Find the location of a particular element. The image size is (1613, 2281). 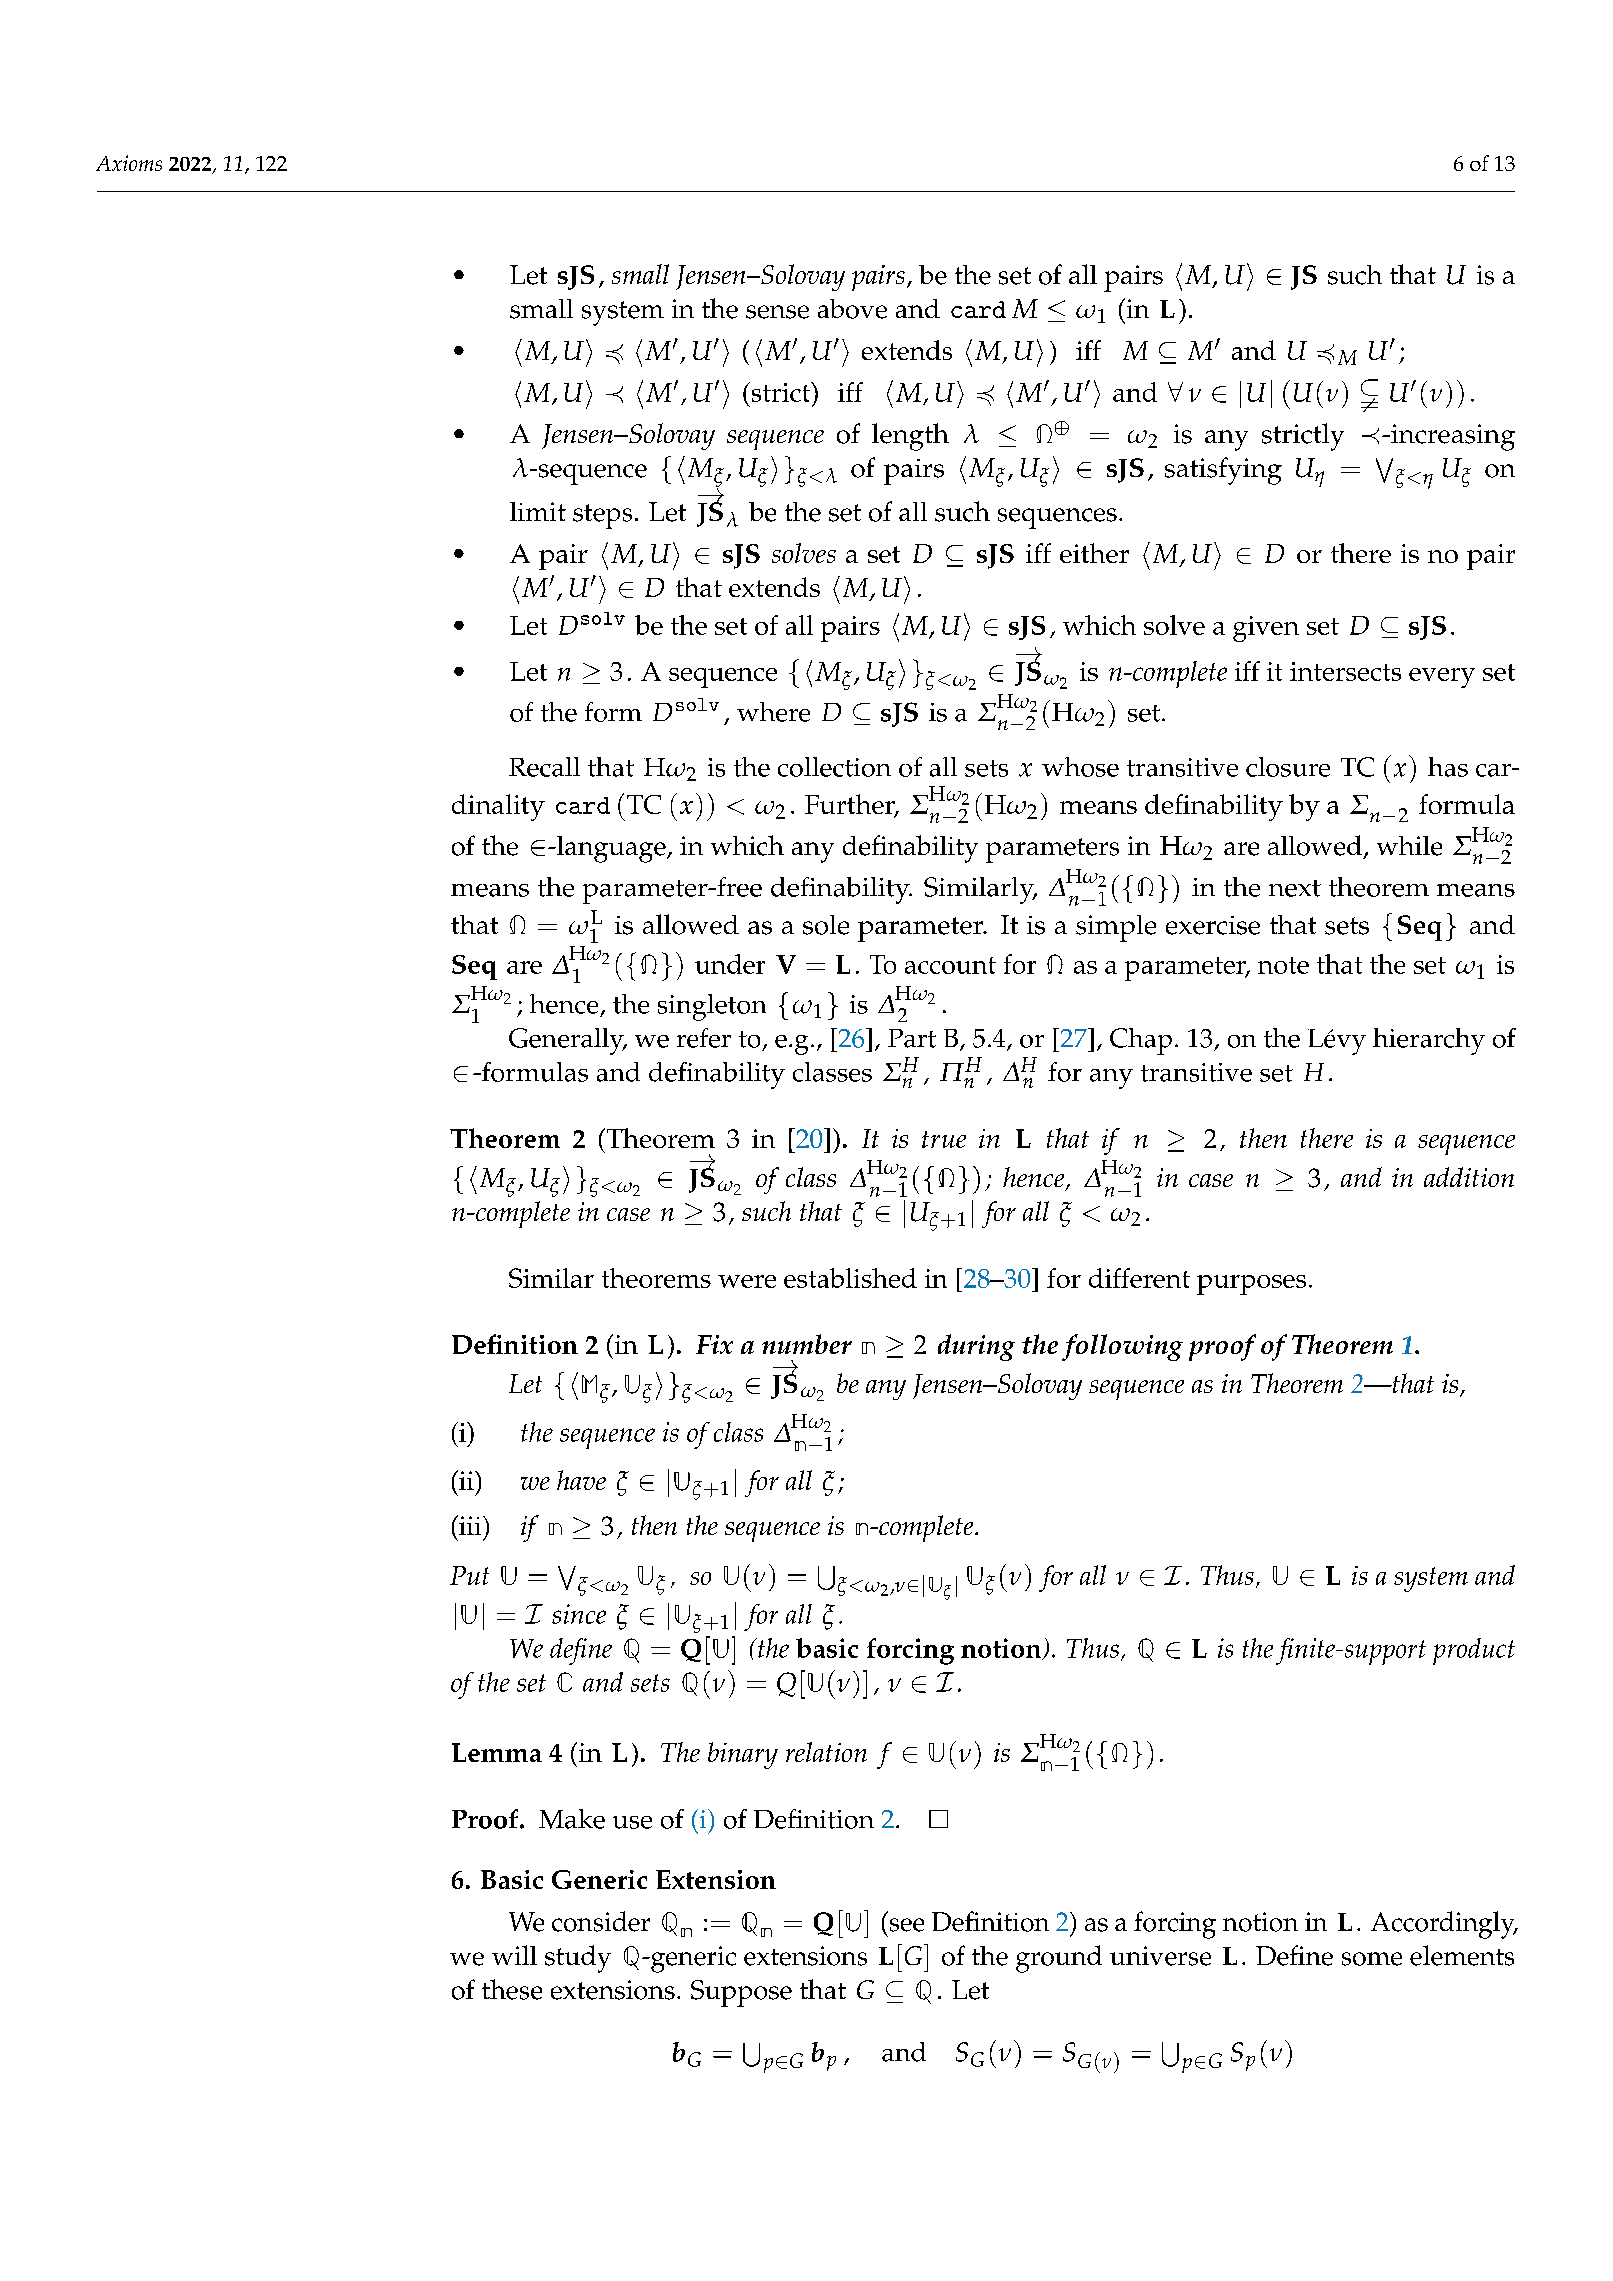

iii is located at coordinates (470, 1525).
